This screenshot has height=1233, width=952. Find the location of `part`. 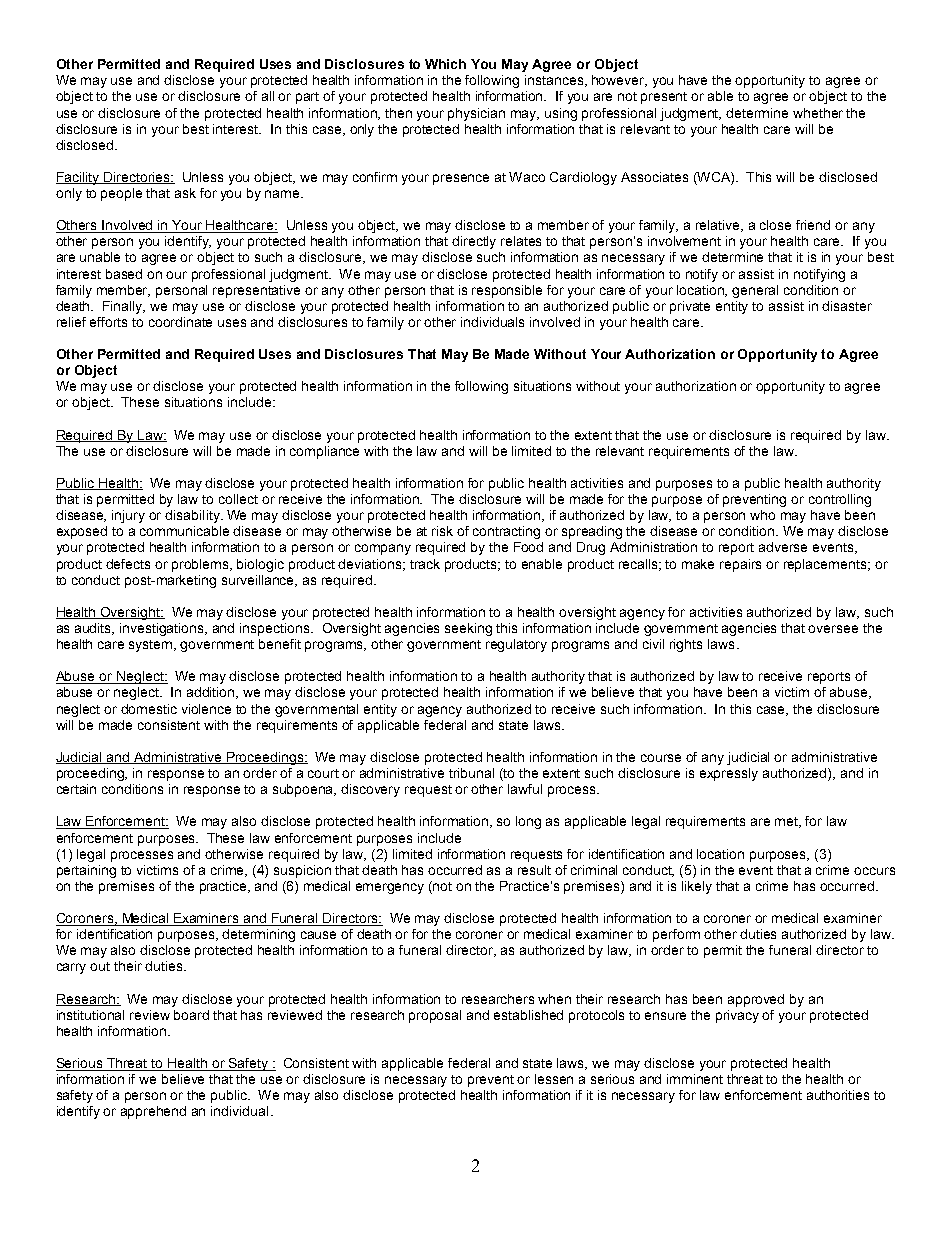

part is located at coordinates (307, 98).
